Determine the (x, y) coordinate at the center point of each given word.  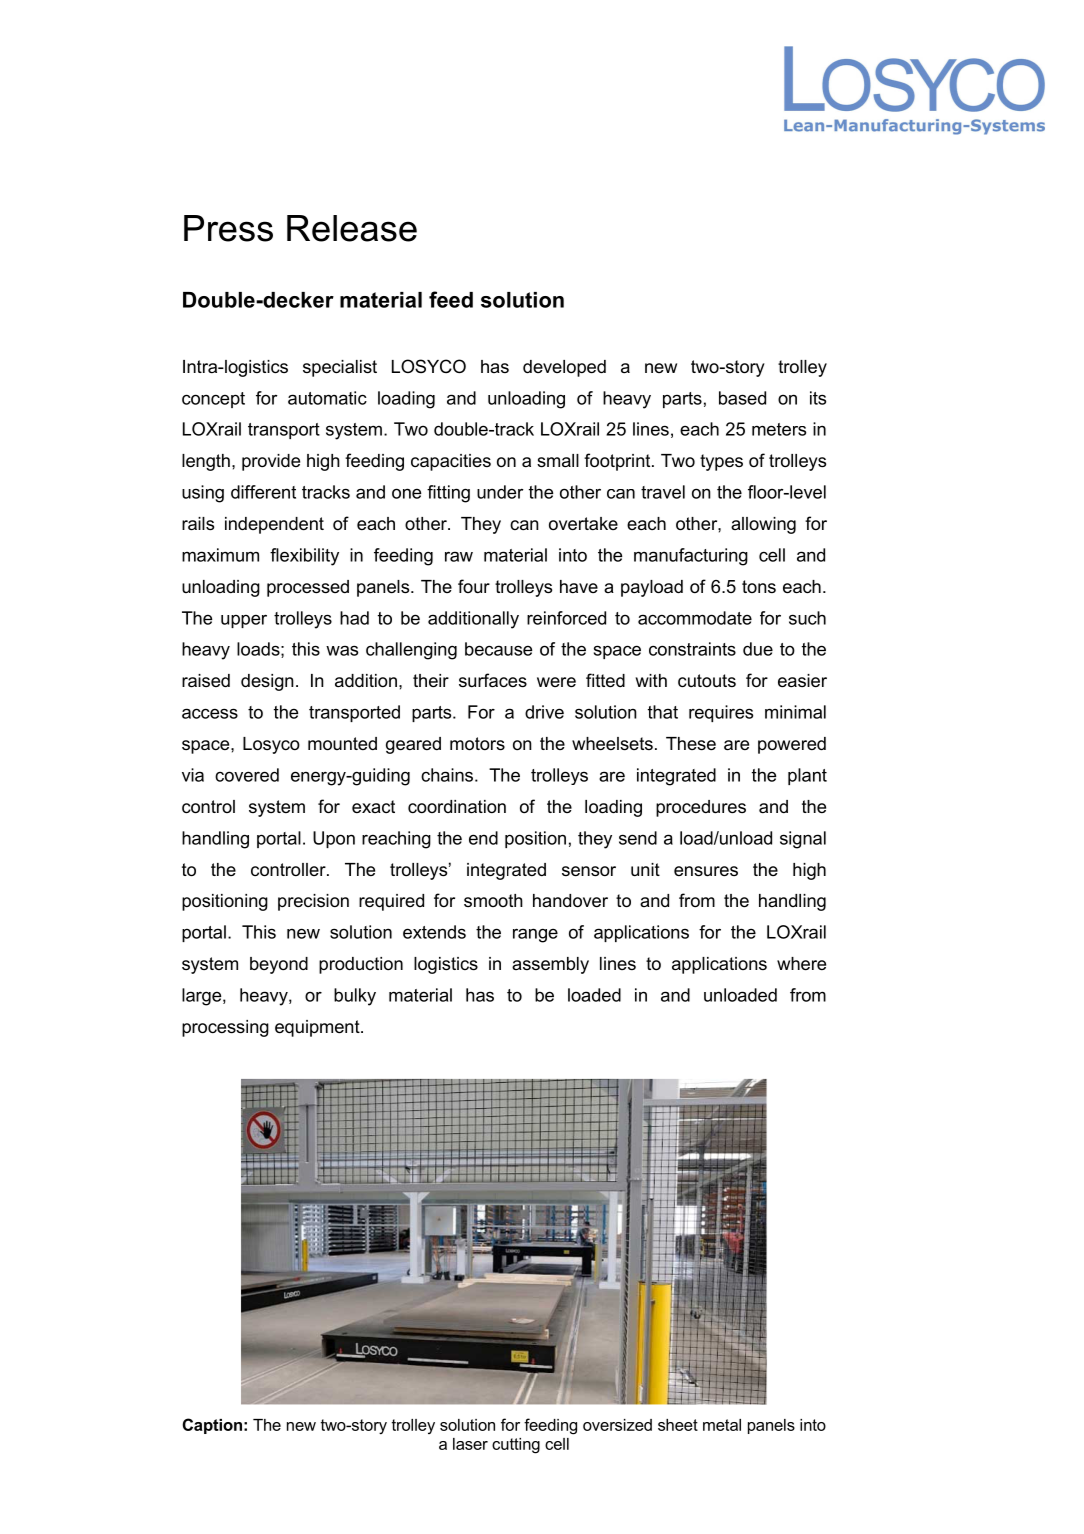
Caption (212, 1426)
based (742, 398)
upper (244, 621)
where (801, 964)
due (758, 649)
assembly (550, 965)
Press (228, 228)
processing (225, 1028)
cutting (516, 1446)
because (498, 649)
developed (564, 368)
